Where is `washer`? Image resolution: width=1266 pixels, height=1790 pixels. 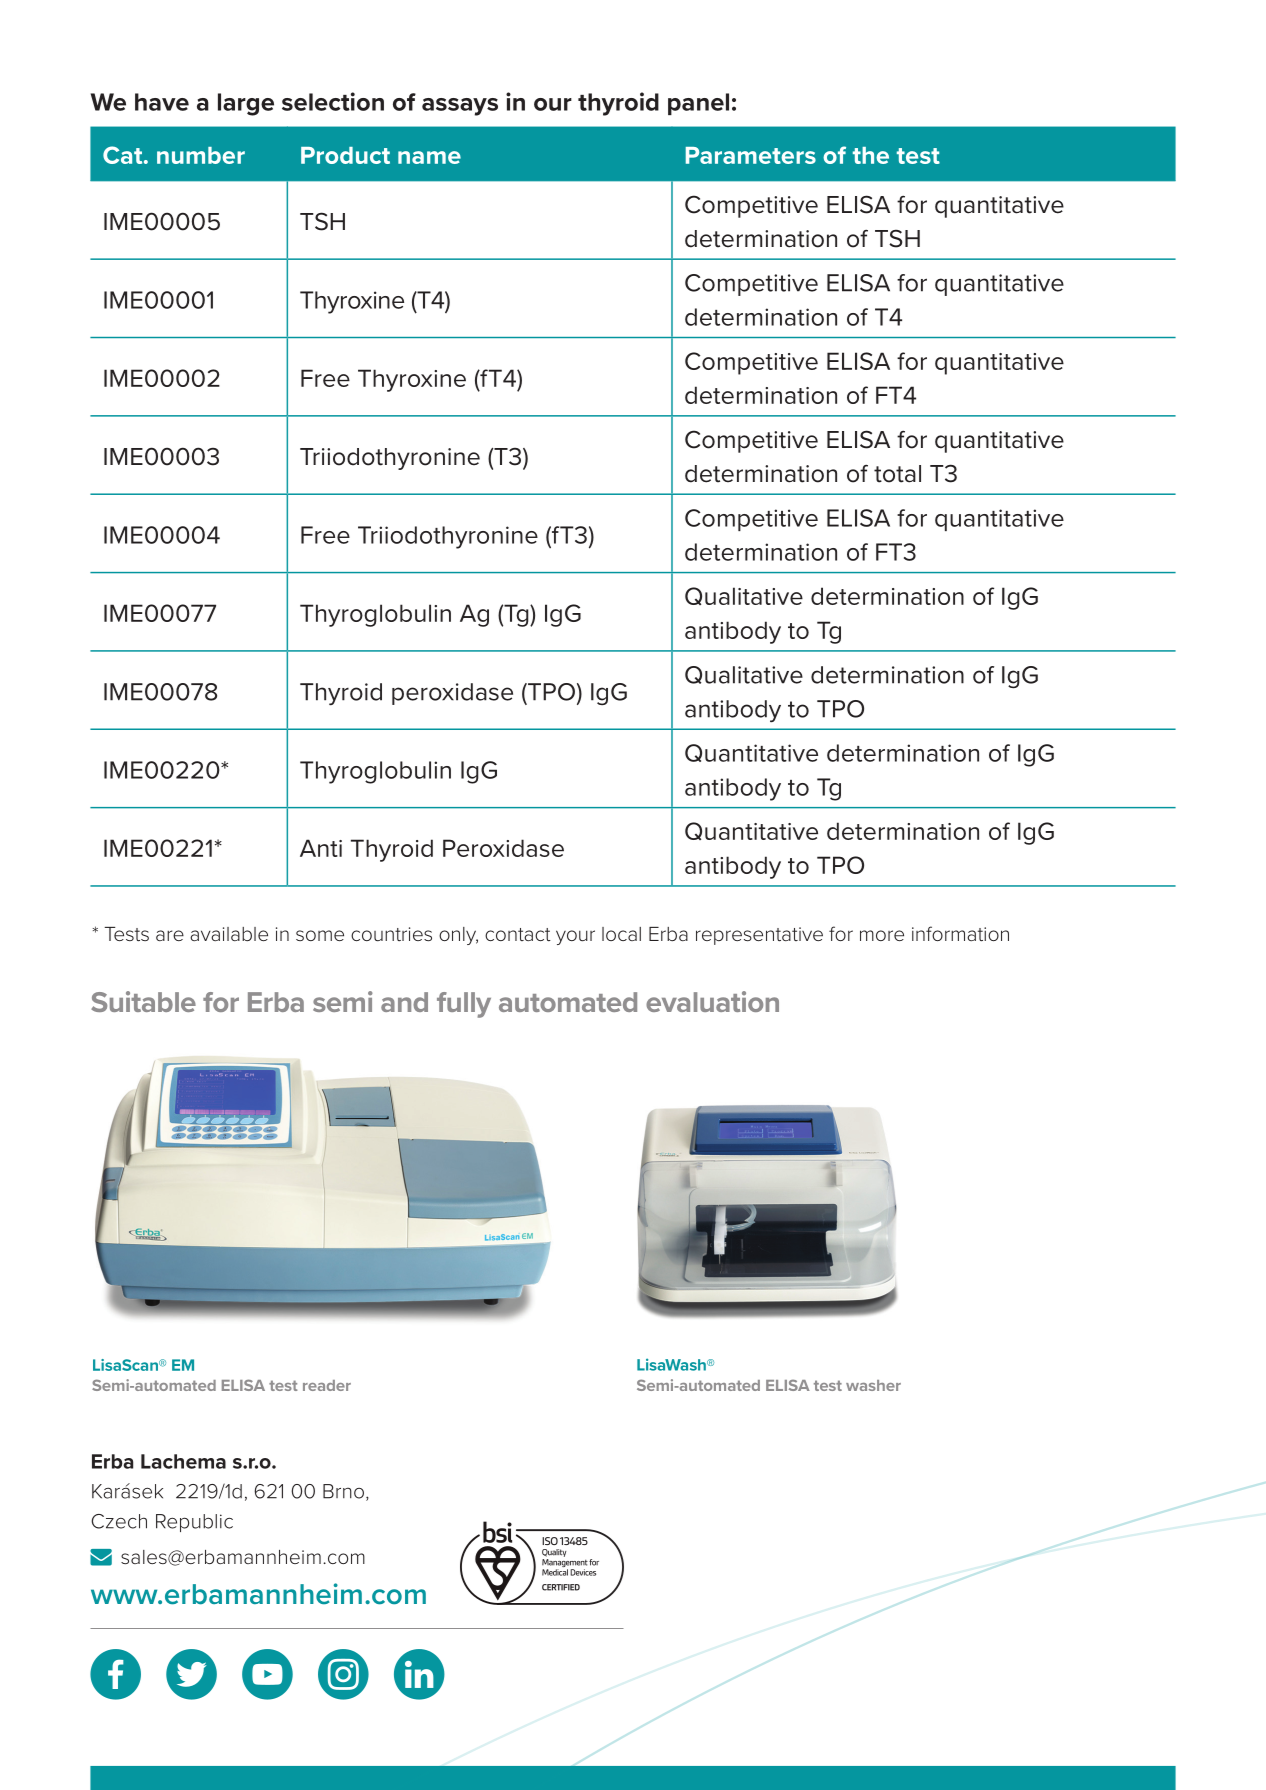 washer is located at coordinates (873, 1385).
